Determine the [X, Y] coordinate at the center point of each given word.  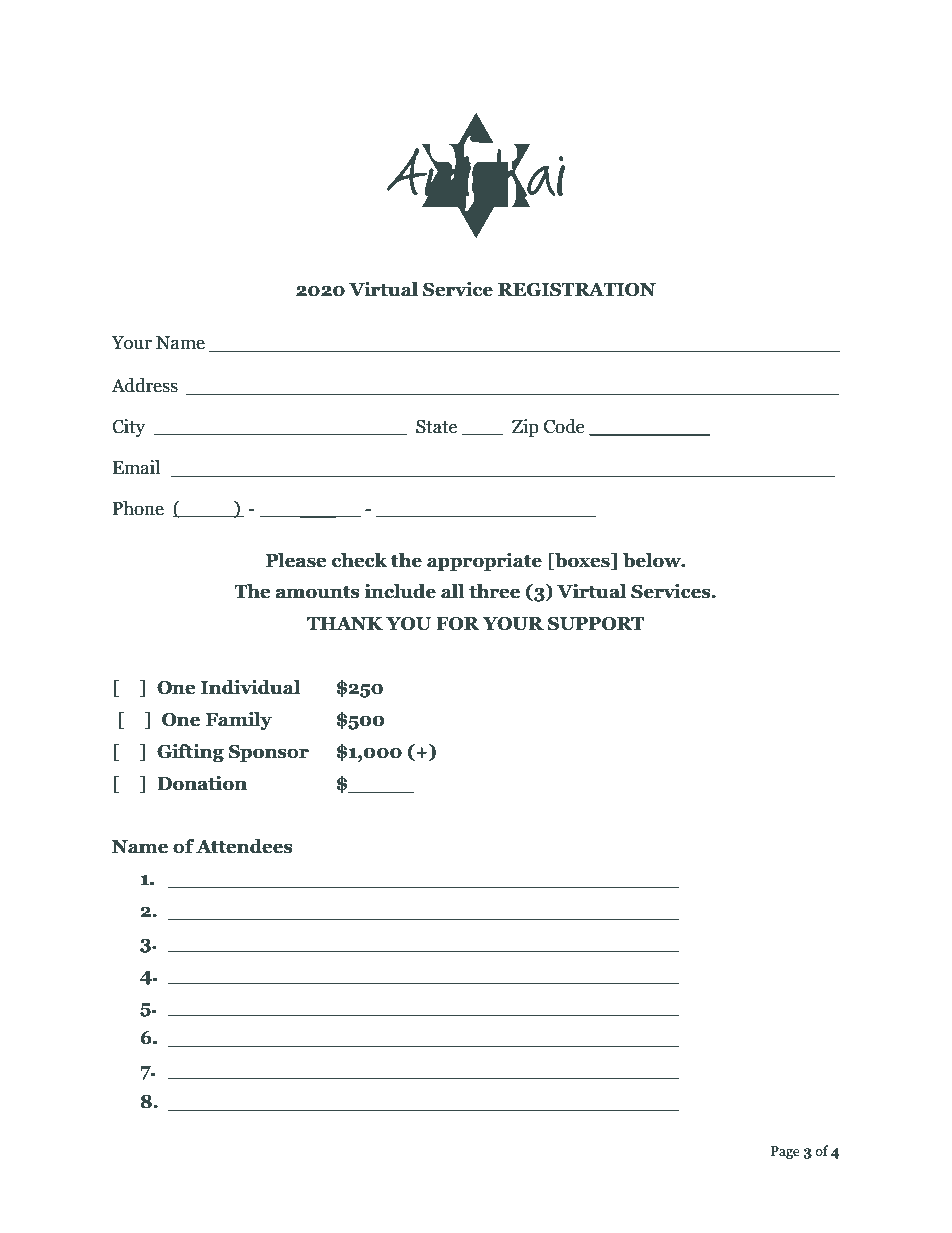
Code [564, 426]
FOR [457, 624]
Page [785, 1152]
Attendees [244, 846]
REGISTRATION [577, 290]
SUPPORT [596, 624]
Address [144, 385]
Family [239, 721]
